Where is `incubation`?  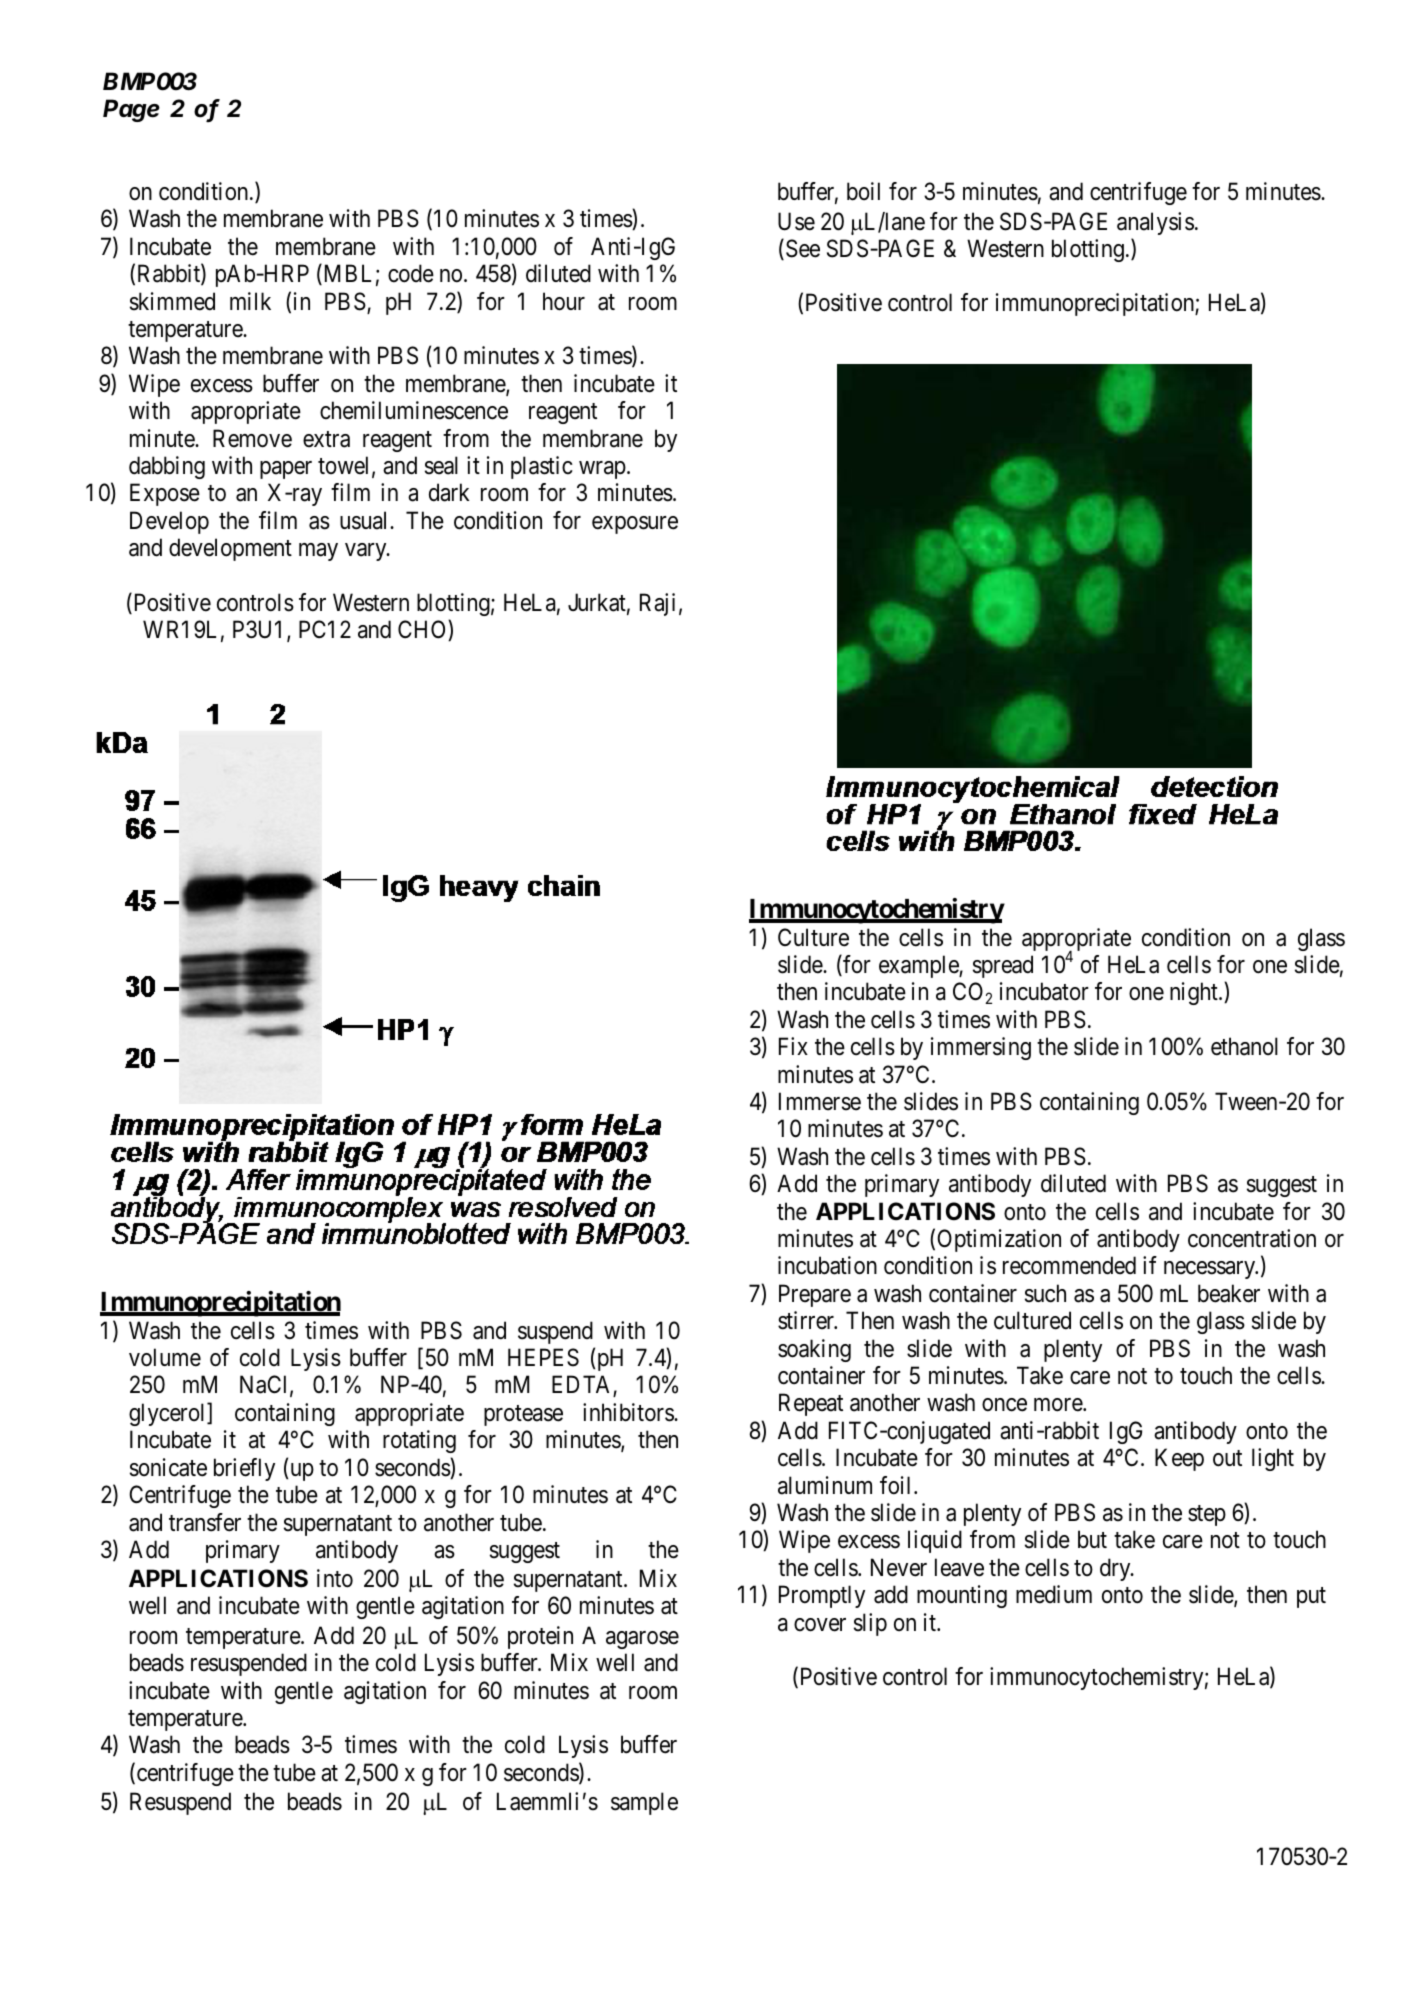
incubation is located at coordinates (827, 1265).
